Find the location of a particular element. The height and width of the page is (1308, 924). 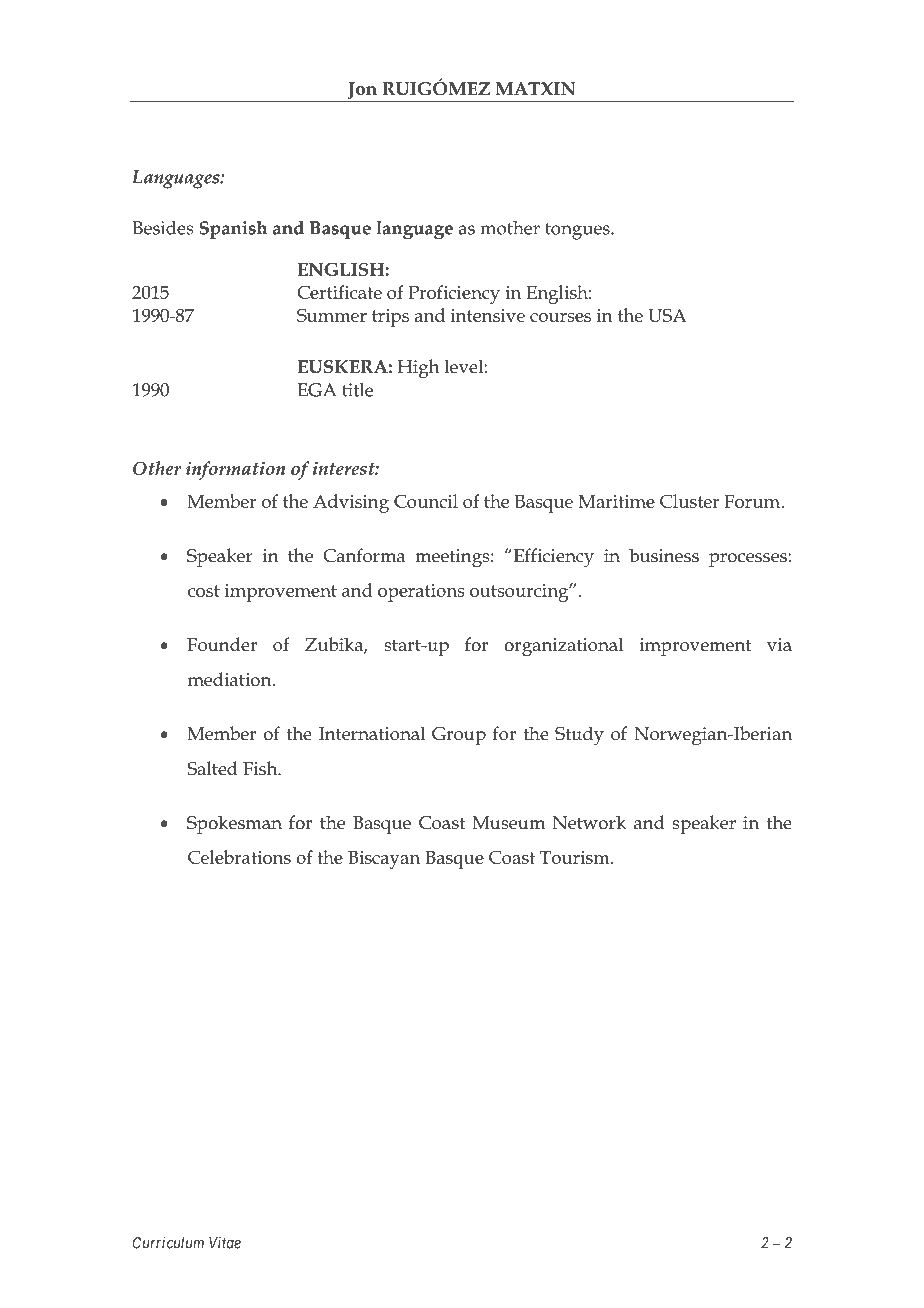

mediation is located at coordinates (231, 679).
